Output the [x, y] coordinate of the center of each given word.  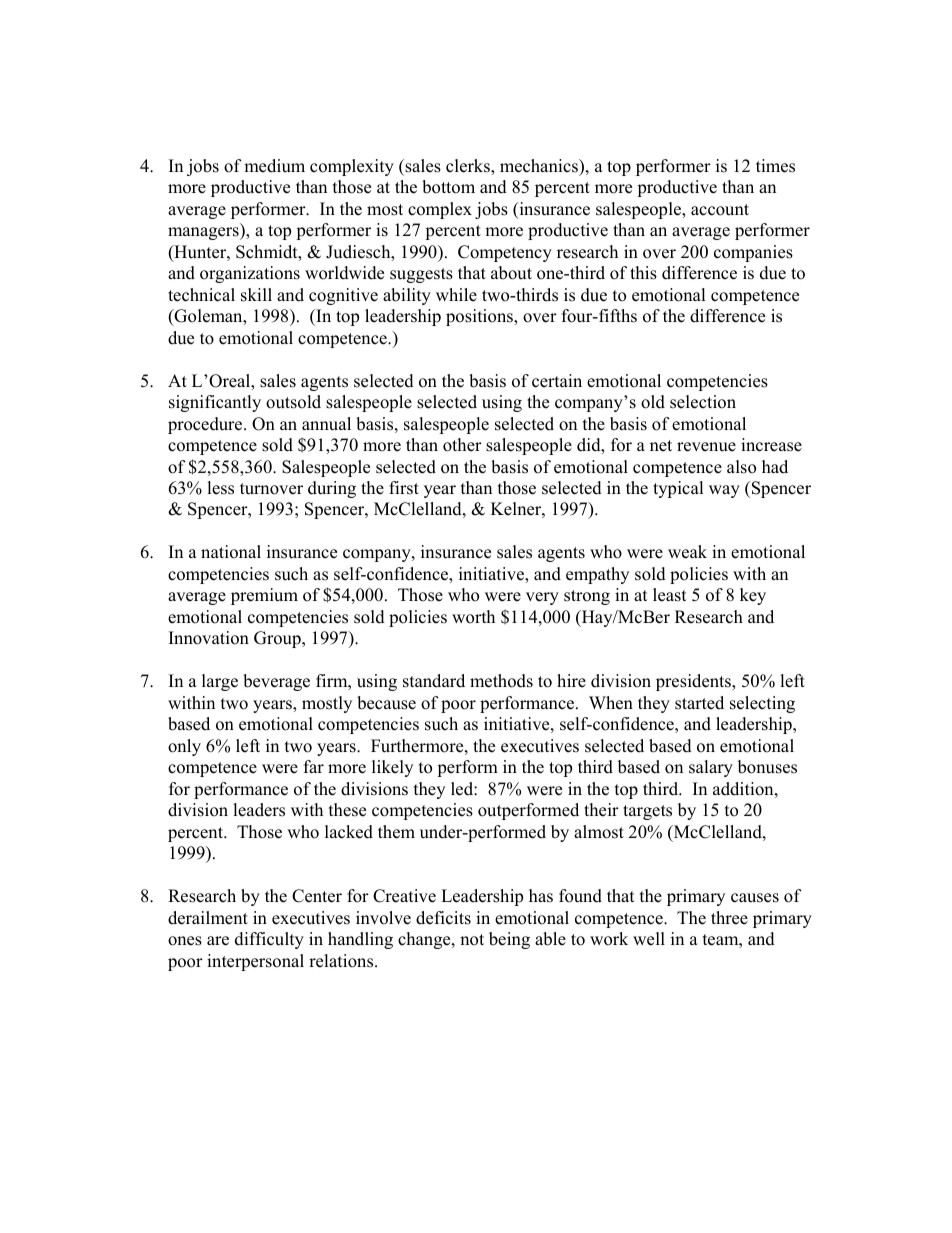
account [720, 210]
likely [392, 768]
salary [711, 768]
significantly [215, 403]
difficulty [269, 940]
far [314, 766]
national [231, 552]
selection [703, 402]
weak [687, 552]
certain [557, 381]
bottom [448, 187]
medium [274, 166]
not [472, 940]
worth [473, 617]
